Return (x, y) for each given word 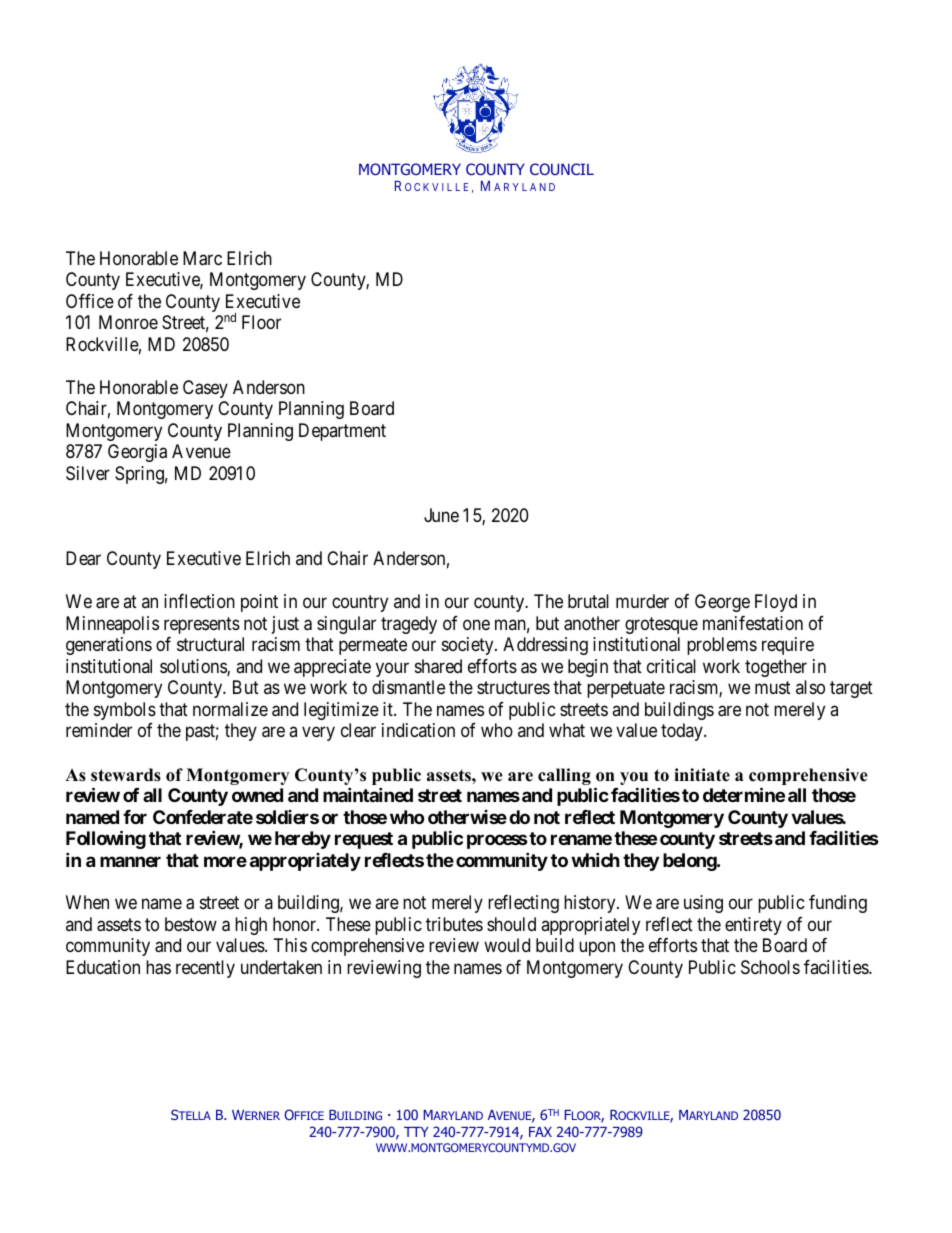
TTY (416, 1132)
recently (205, 969)
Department (342, 432)
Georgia (137, 453)
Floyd (776, 603)
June (441, 515)
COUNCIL (562, 169)
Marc (202, 258)
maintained (368, 794)
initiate (702, 775)
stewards (126, 775)
